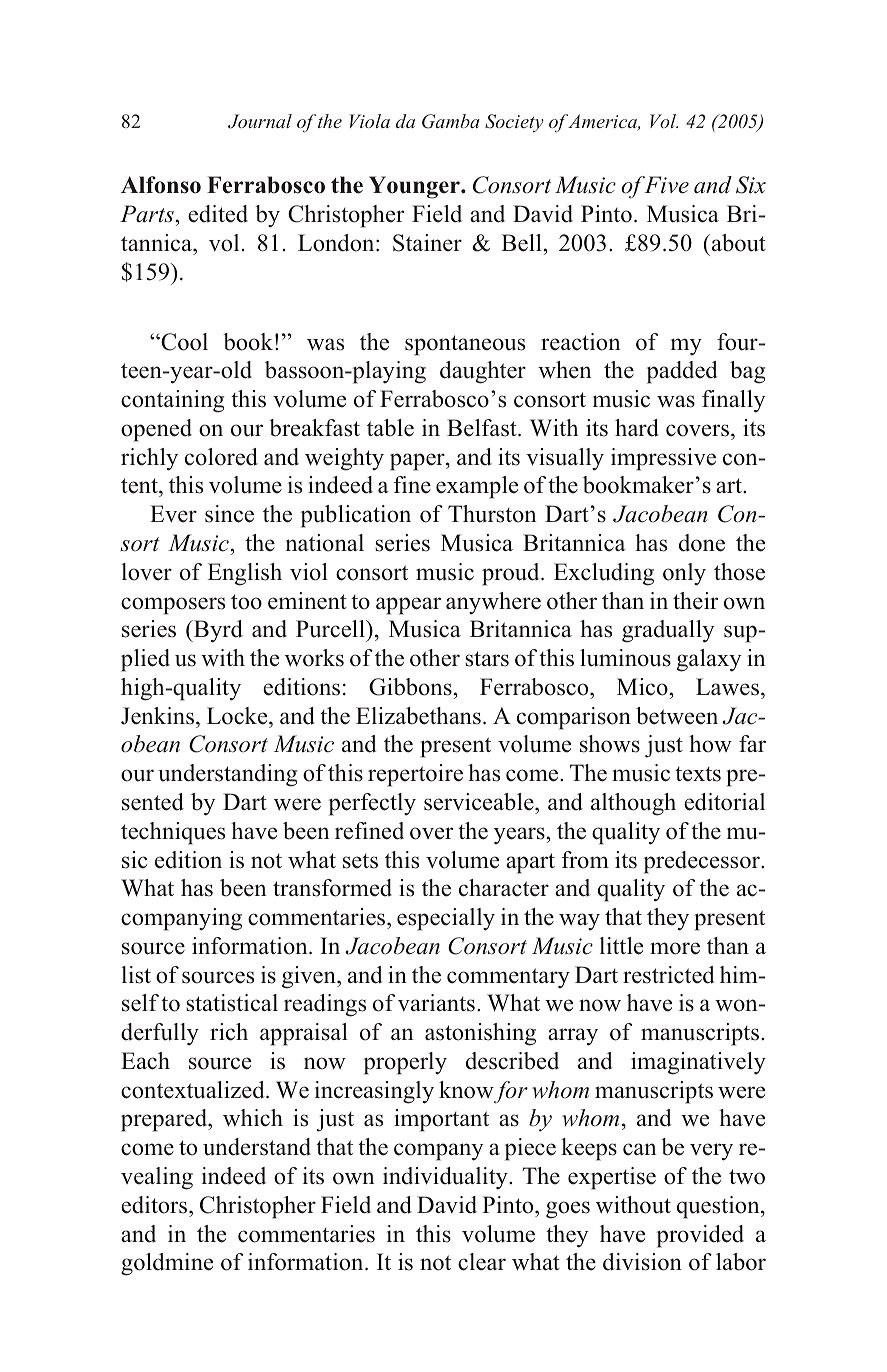 Image resolution: width=887 pixels, height=1372 pixels. I want to click on clear, so click(482, 1262).
